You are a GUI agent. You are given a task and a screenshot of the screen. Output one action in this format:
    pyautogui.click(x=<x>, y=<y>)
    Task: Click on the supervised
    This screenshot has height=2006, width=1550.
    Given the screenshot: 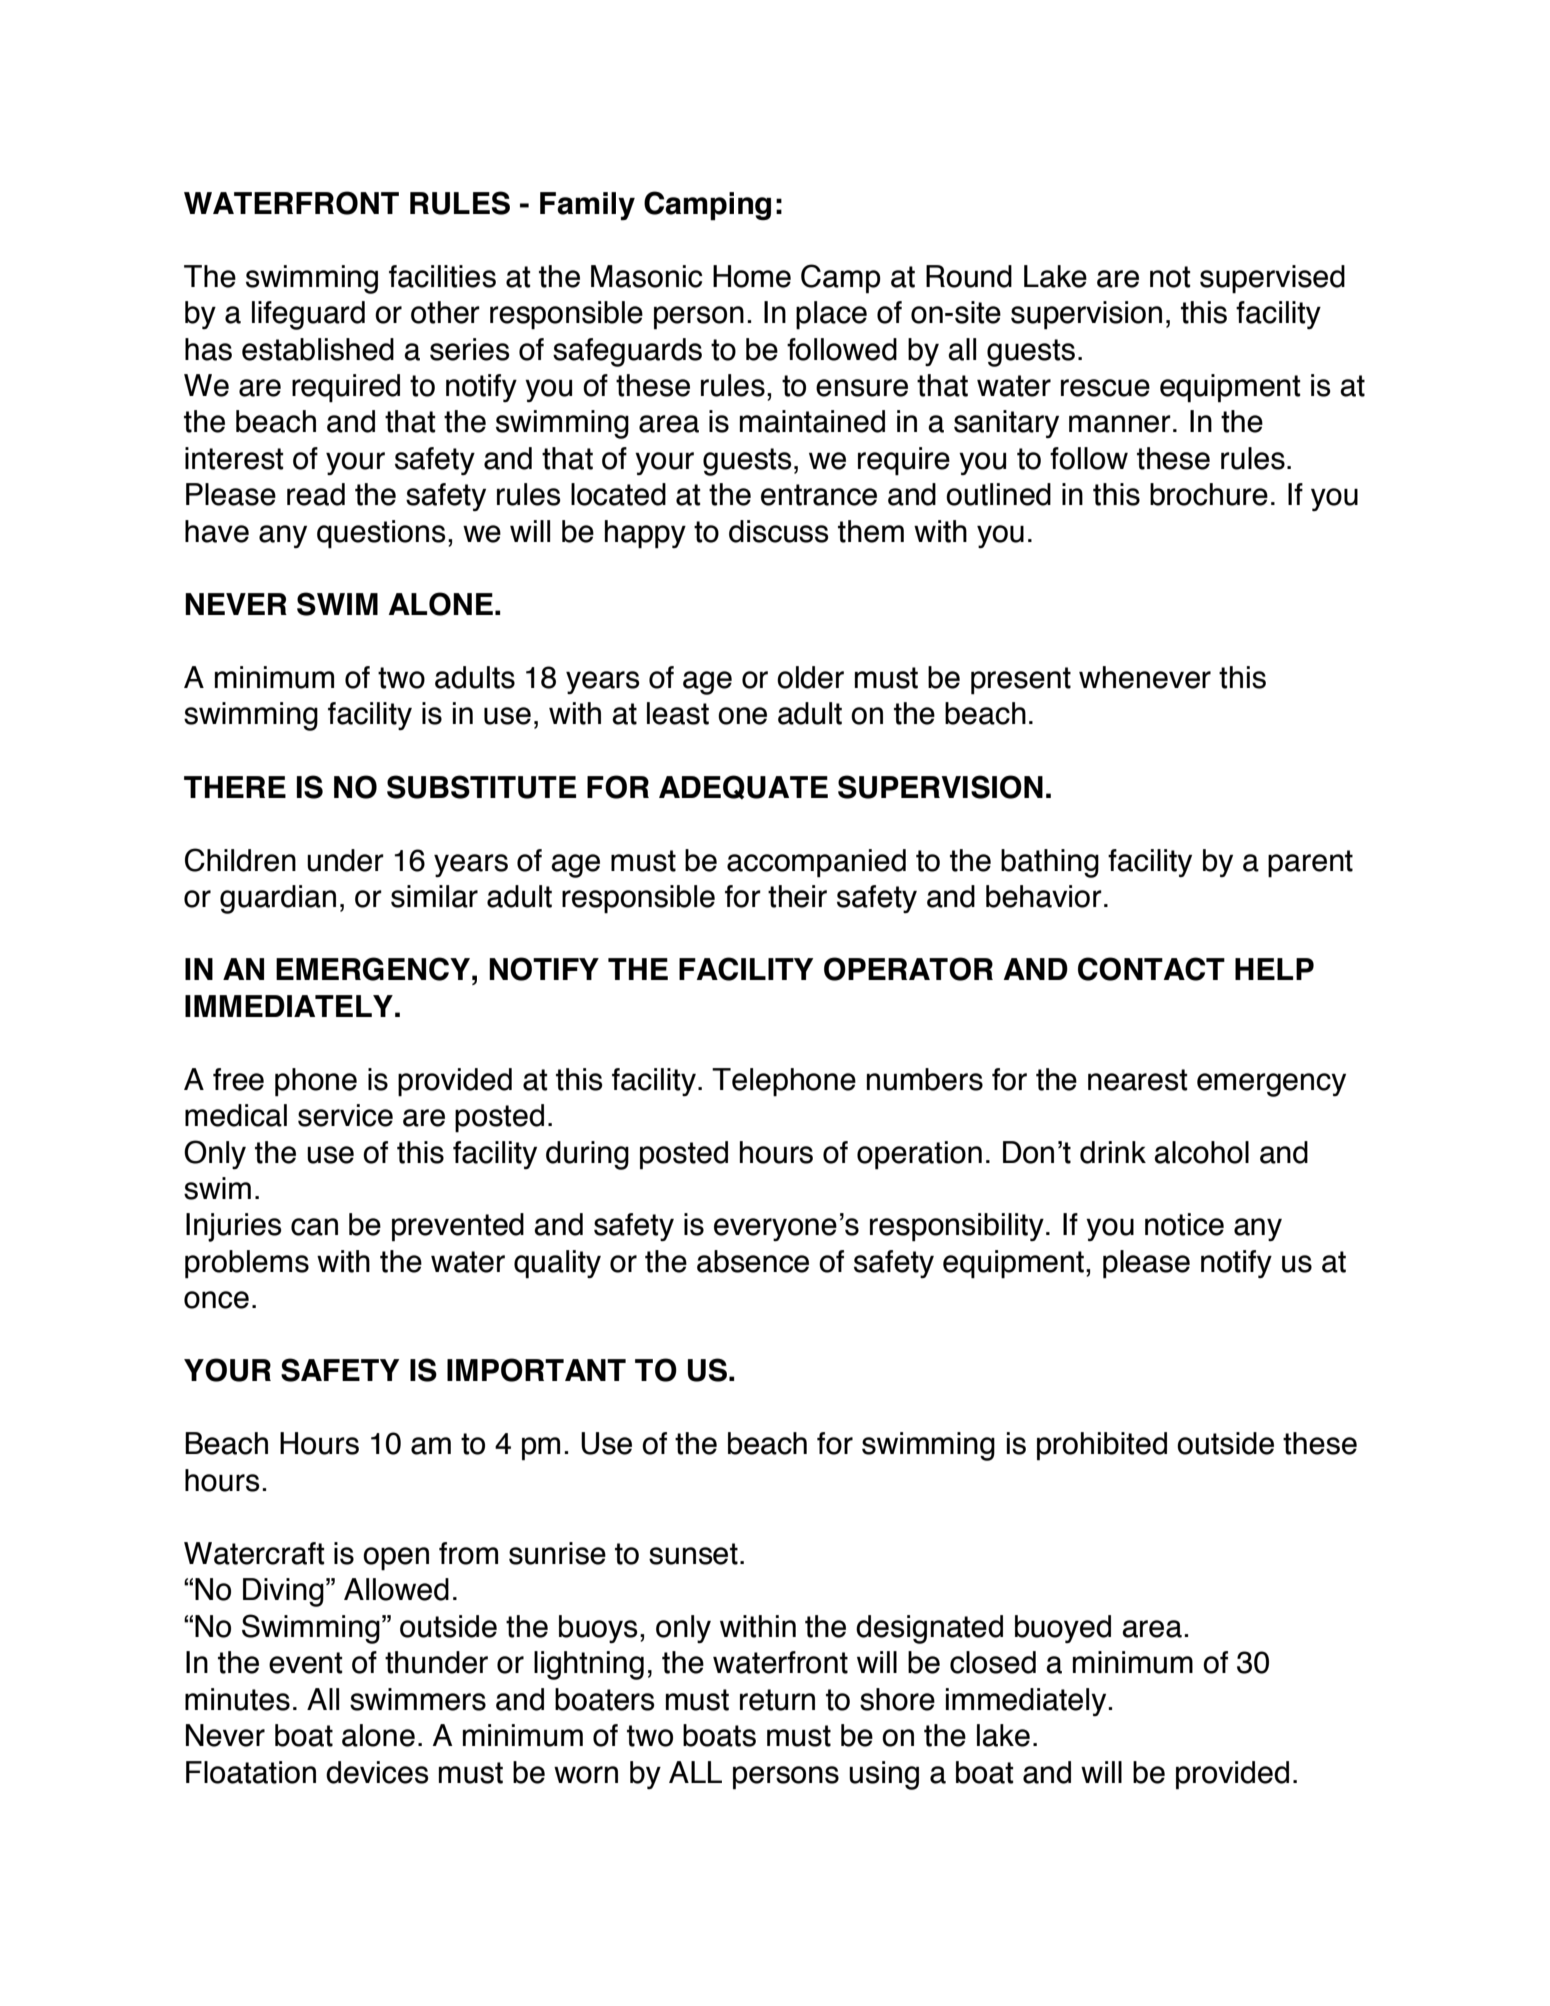 What is the action you would take?
    pyautogui.click(x=1272, y=279)
